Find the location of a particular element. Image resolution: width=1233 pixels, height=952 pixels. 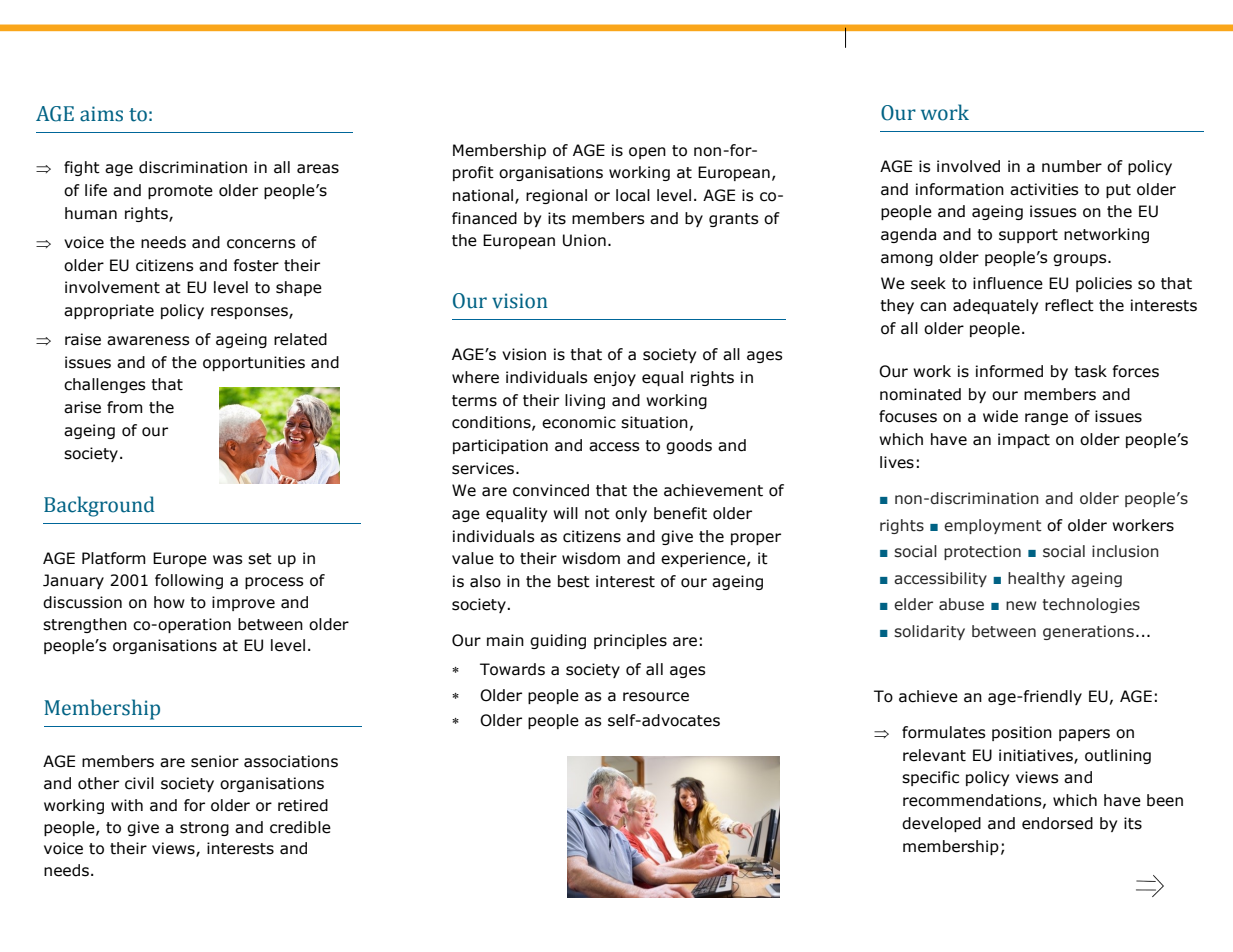

number is located at coordinates (1072, 166).
